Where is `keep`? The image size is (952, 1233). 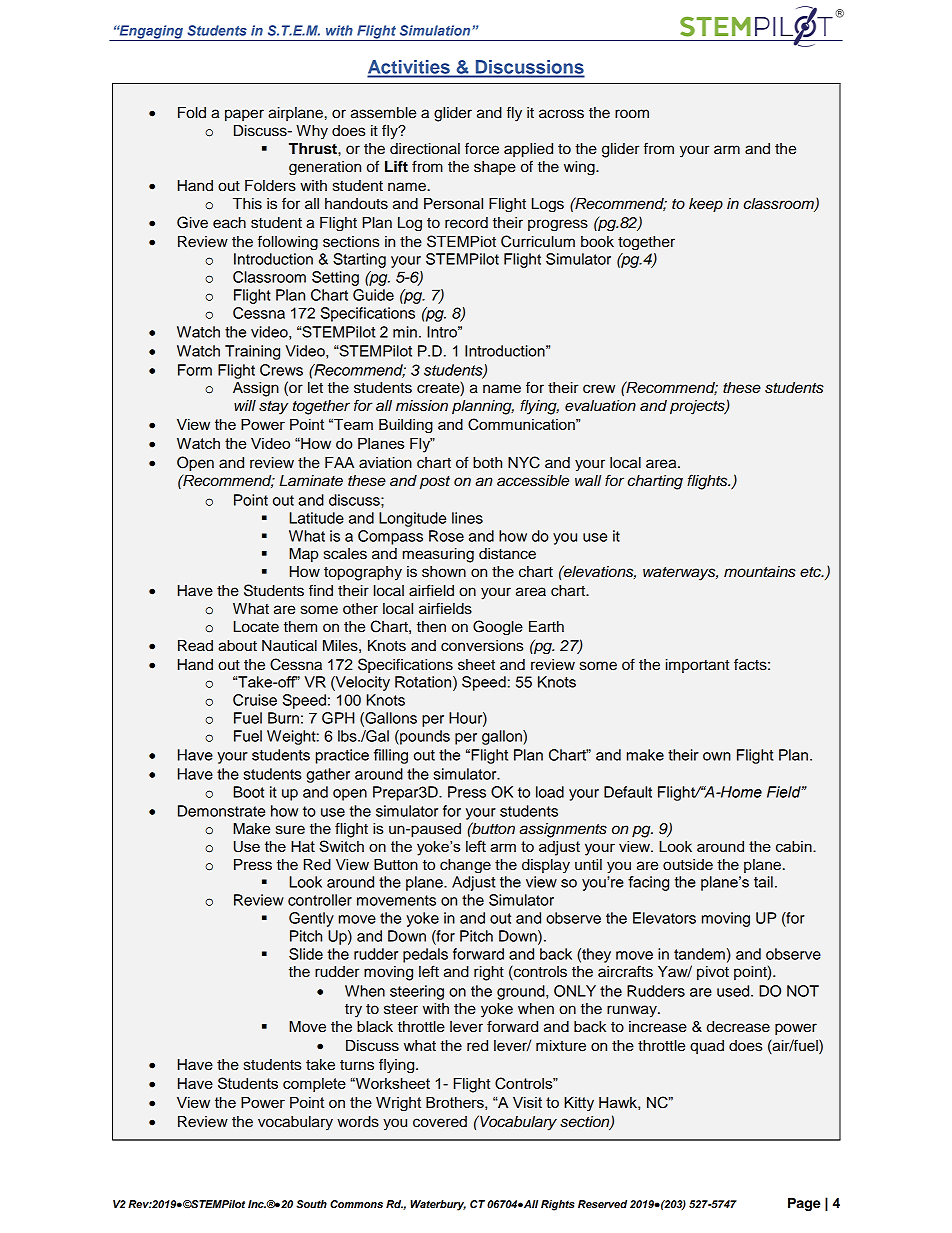
keep is located at coordinates (706, 205).
